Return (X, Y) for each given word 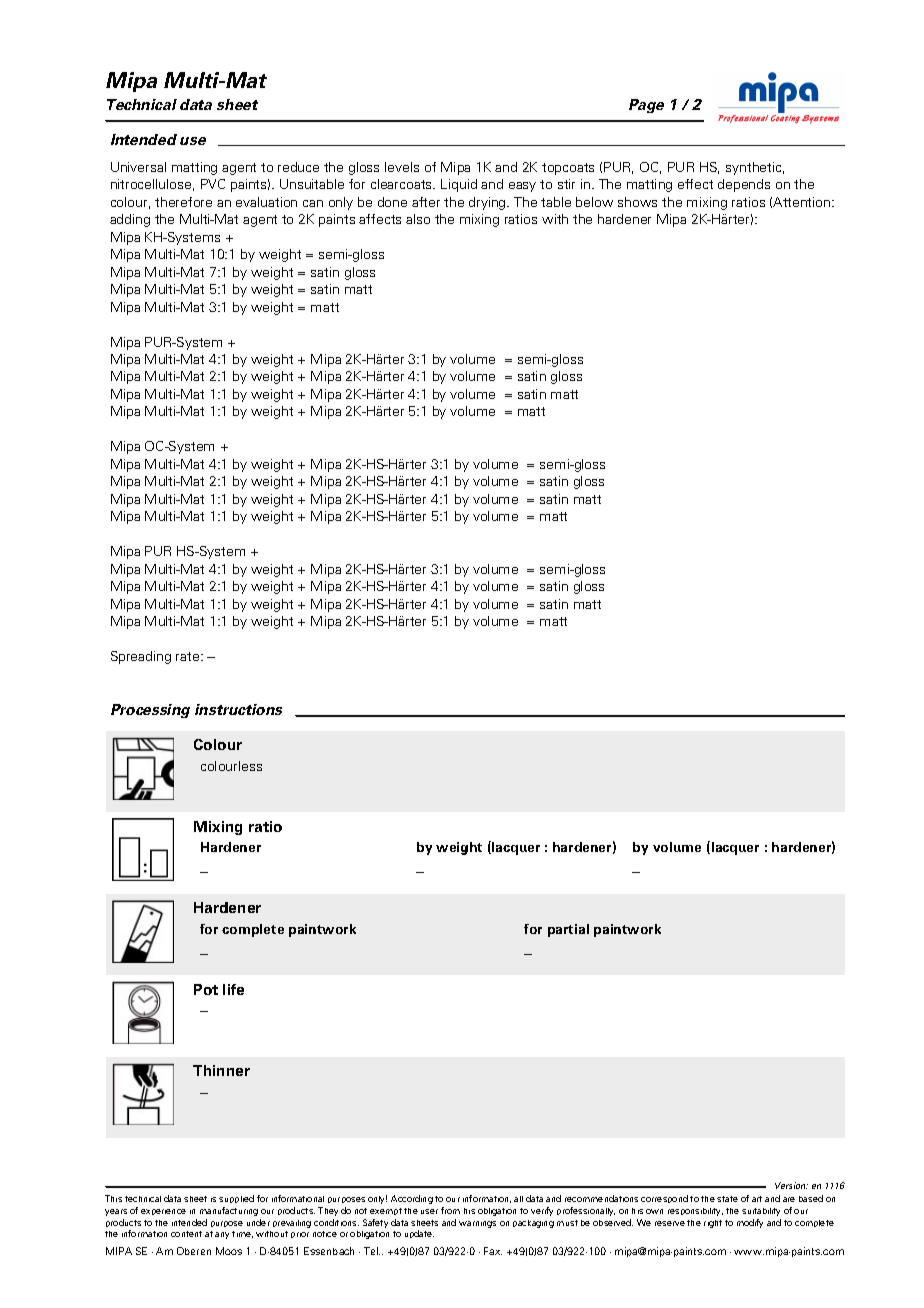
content (186, 1234)
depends (744, 185)
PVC (213, 184)
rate (189, 656)
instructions (238, 709)
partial (568, 930)
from (450, 1210)
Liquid (459, 185)
